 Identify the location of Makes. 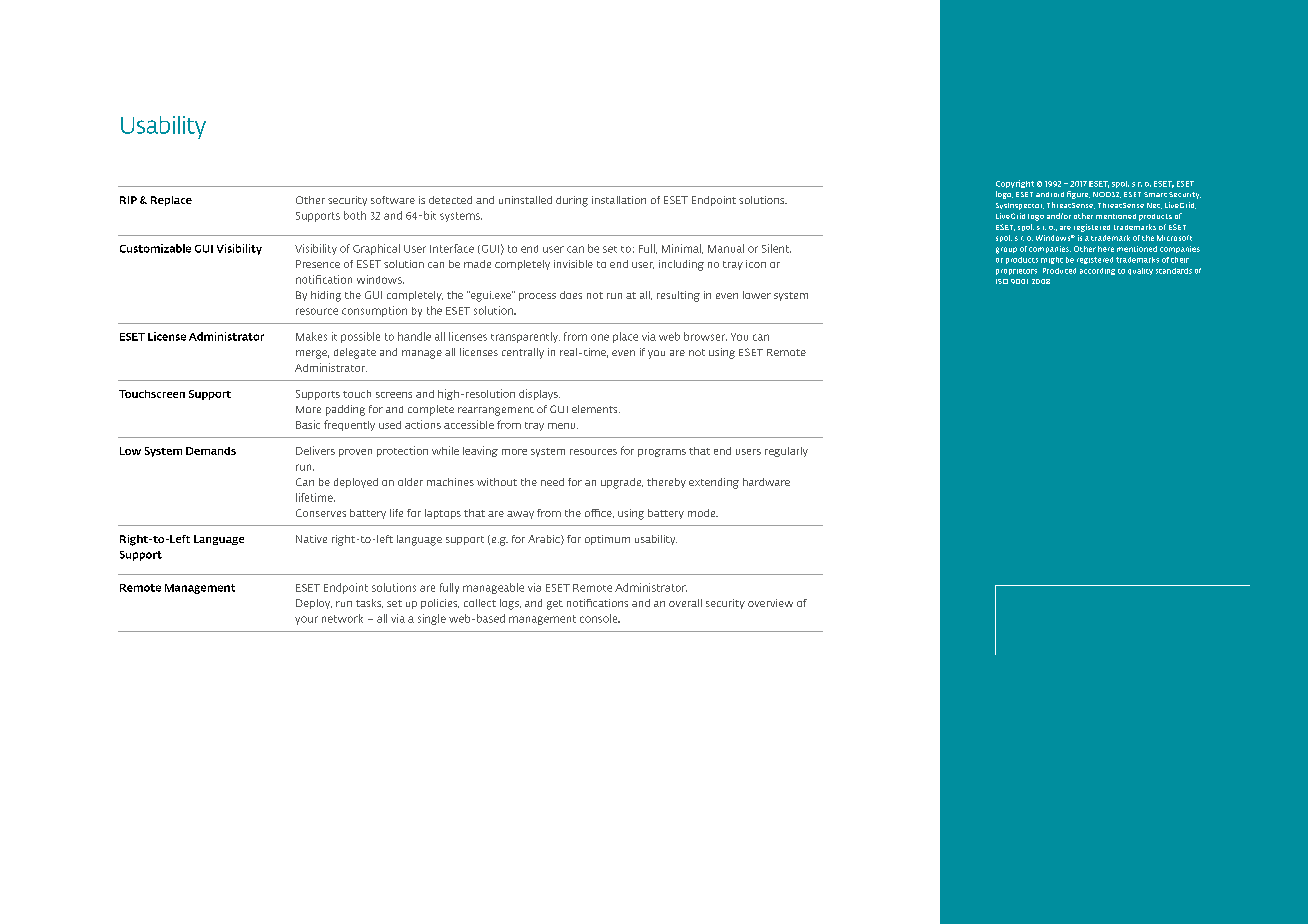
(311, 336).
